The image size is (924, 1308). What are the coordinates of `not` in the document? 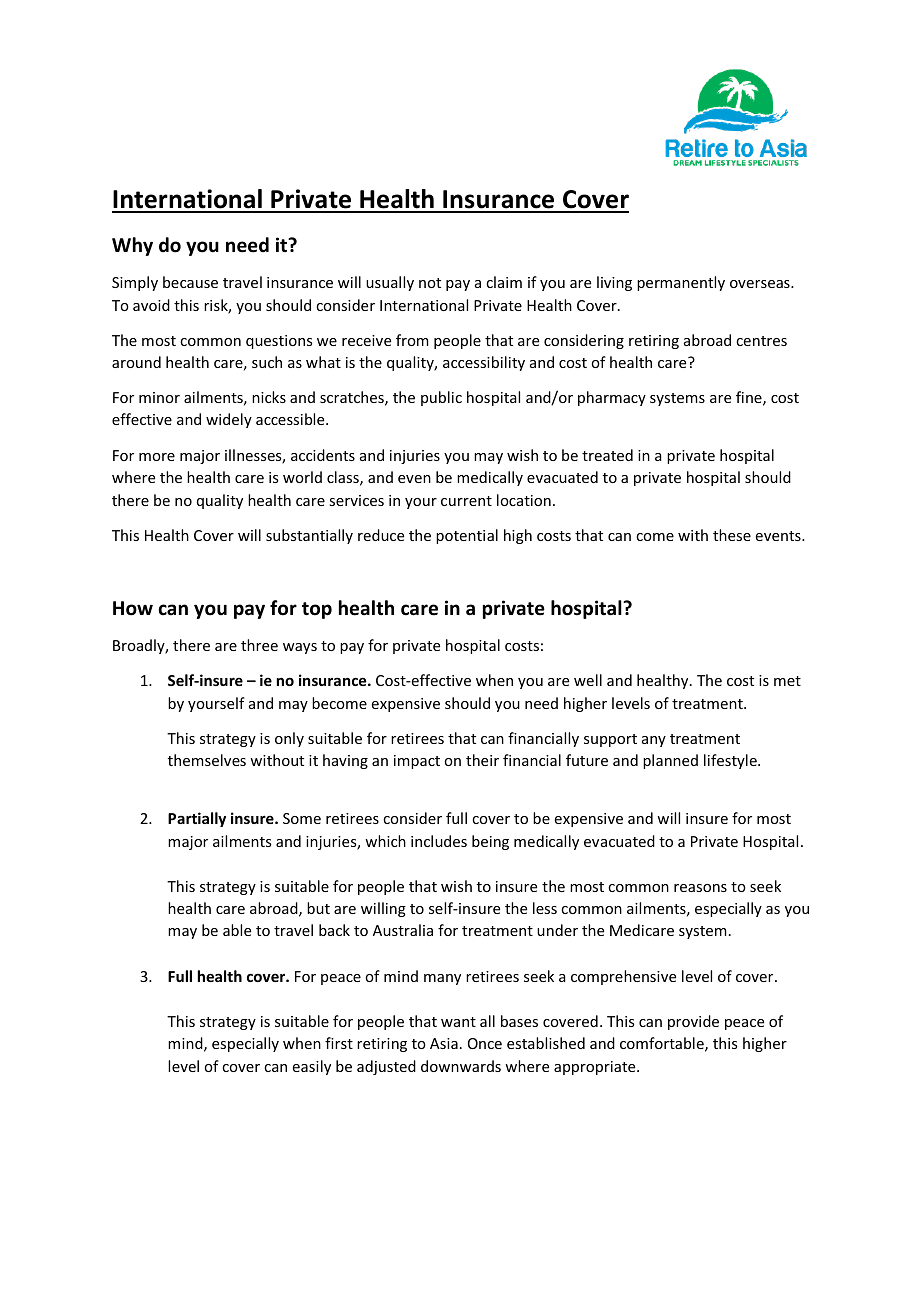 It's located at (430, 283).
